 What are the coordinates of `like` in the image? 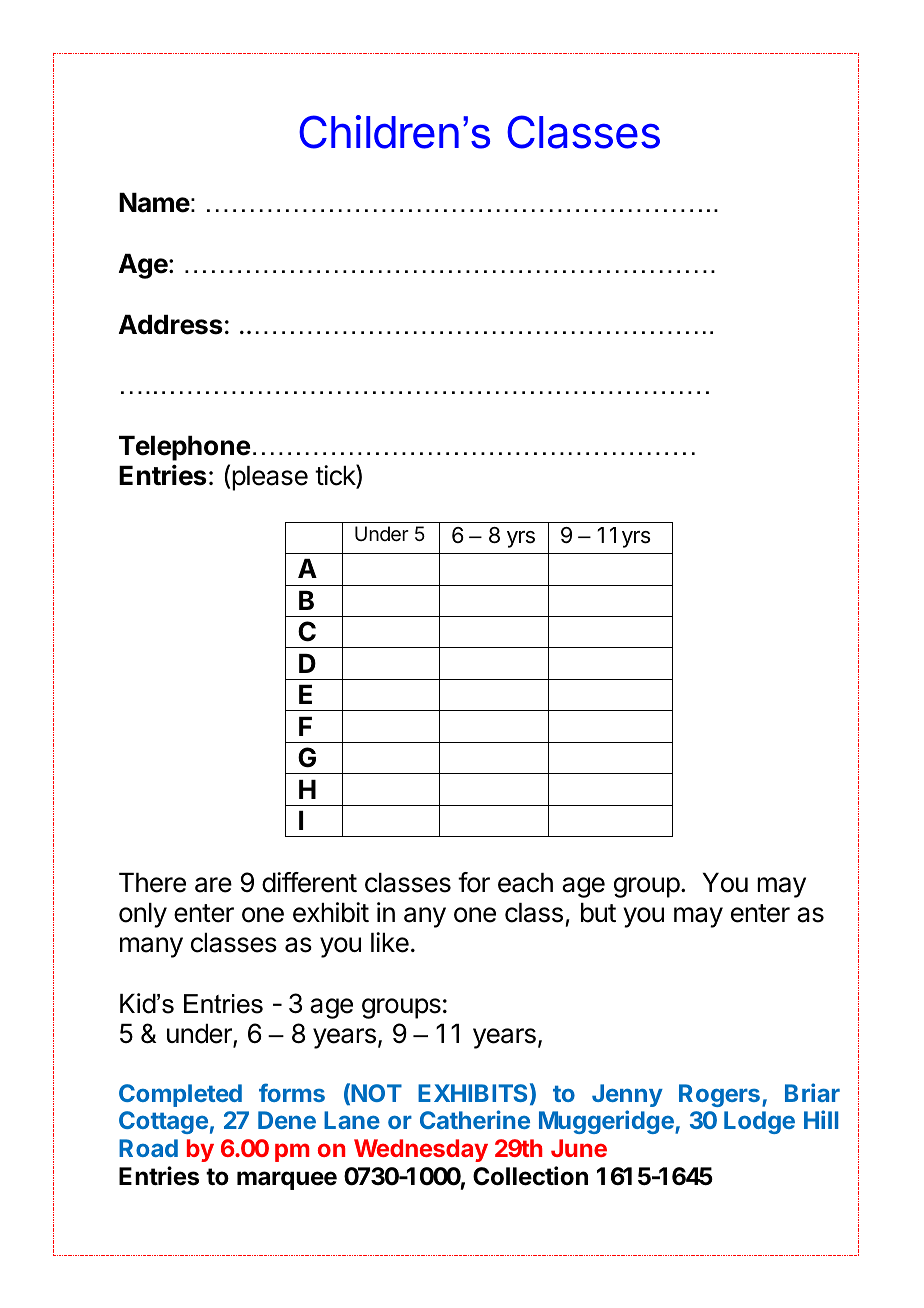 It's located at (390, 942).
